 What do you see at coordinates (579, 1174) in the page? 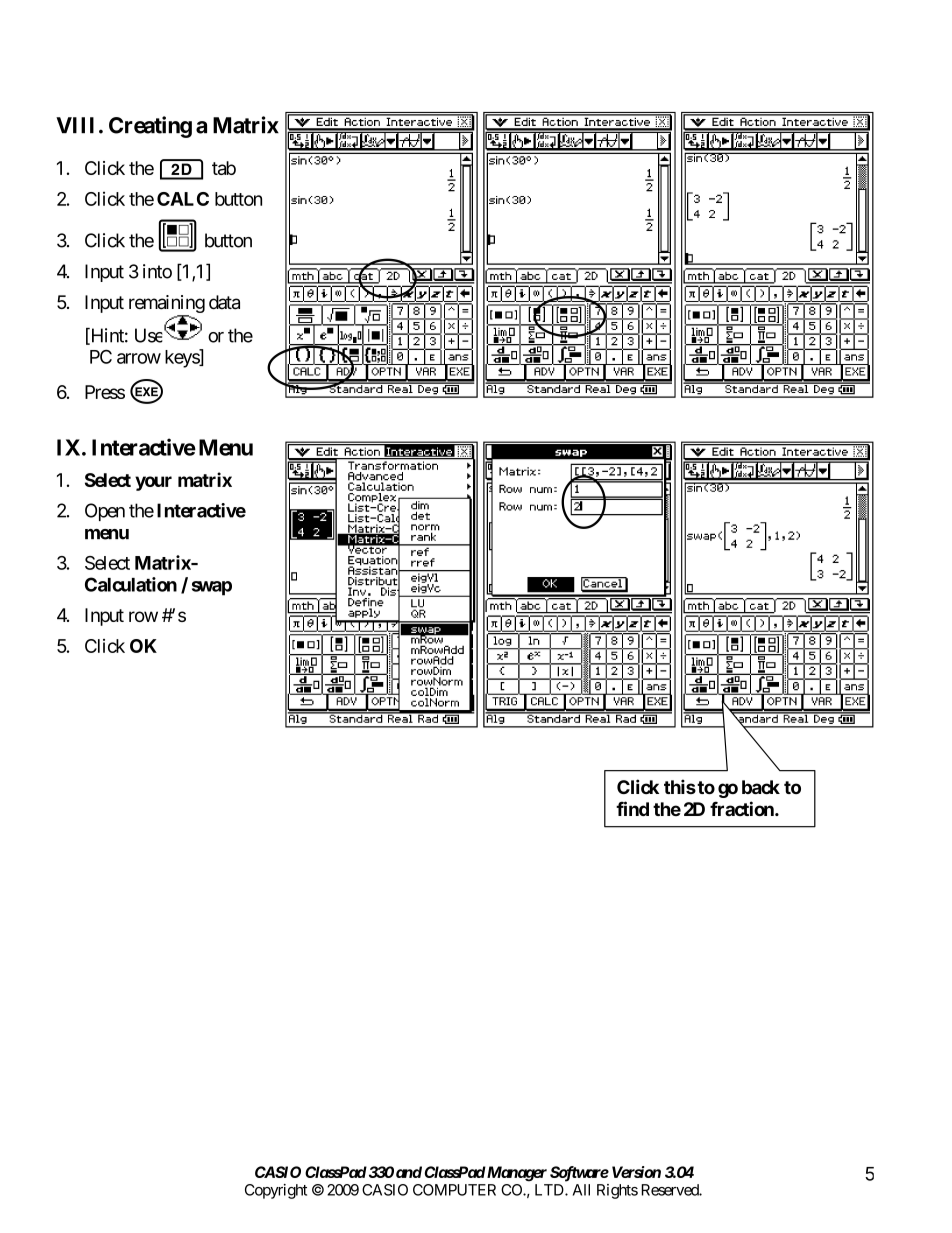
I see `Software` at bounding box center [579, 1174].
